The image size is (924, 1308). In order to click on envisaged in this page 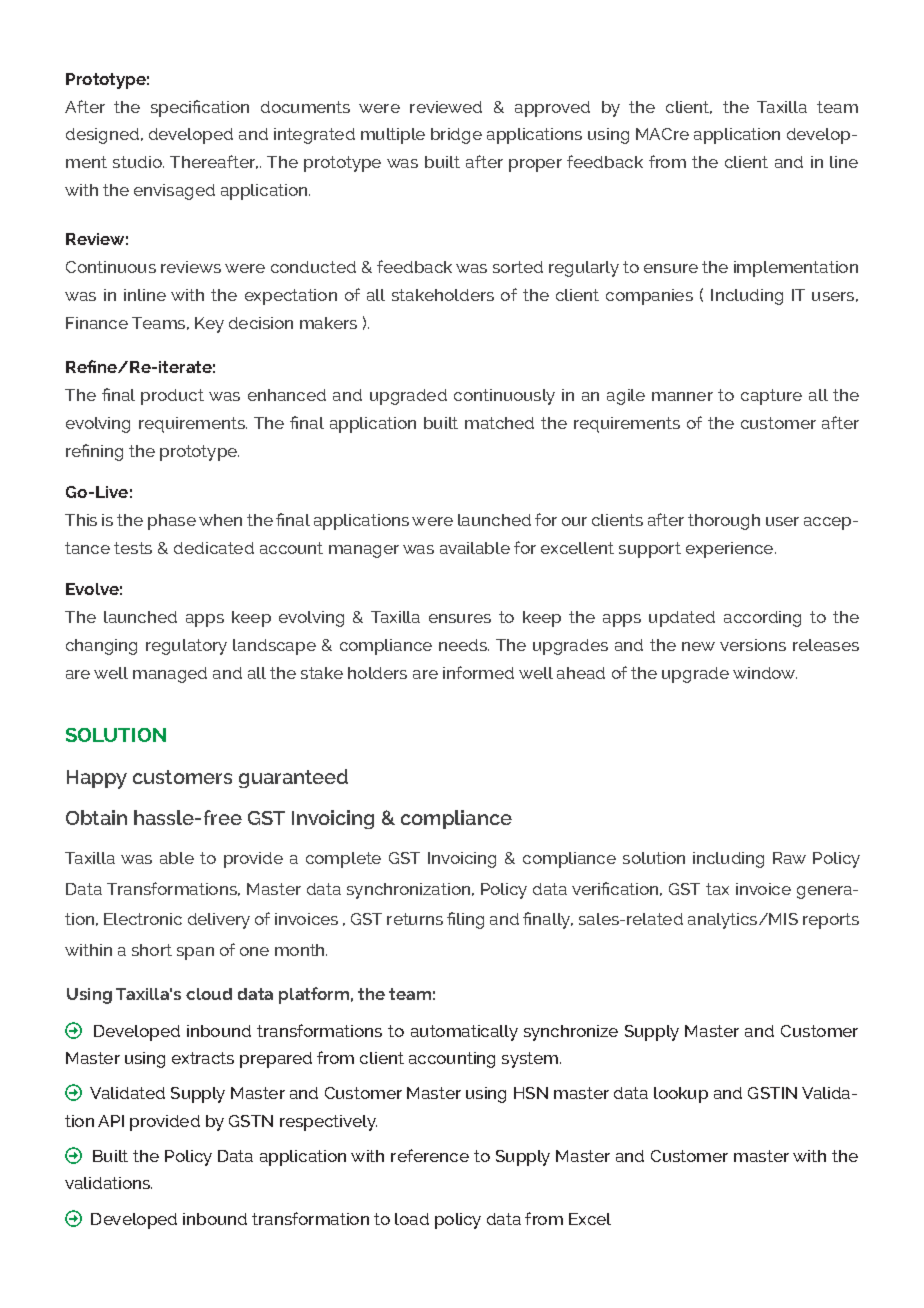, I will do `click(174, 192)`.
